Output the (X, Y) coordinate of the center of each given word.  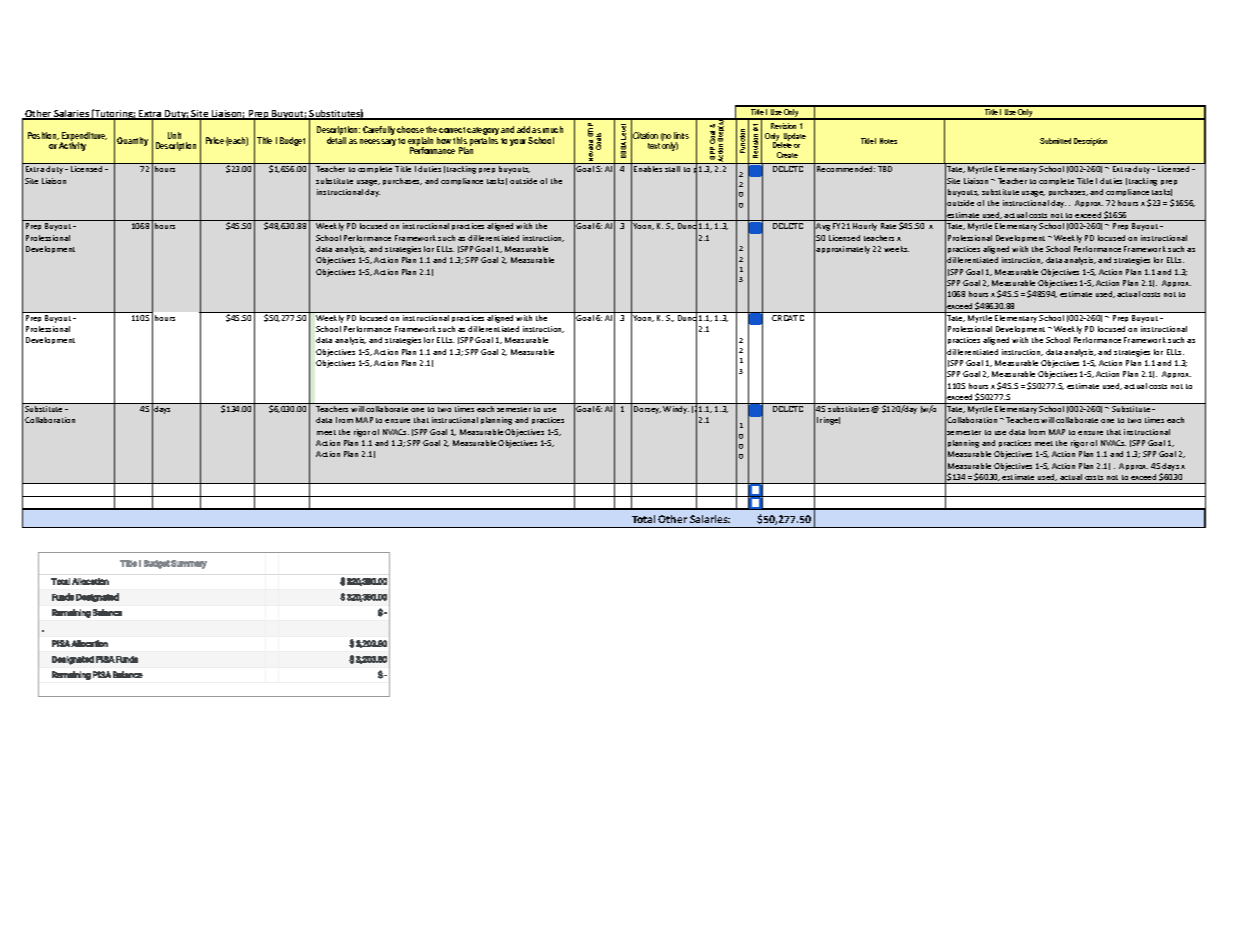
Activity (72, 146)
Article (1118, 409)
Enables (648, 169)
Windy (676, 410)
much (553, 129)
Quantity (132, 141)
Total (643, 519)
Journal (894, 409)
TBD (885, 169)
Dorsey (647, 410)
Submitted (1055, 141)
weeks (896, 249)
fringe (828, 421)
